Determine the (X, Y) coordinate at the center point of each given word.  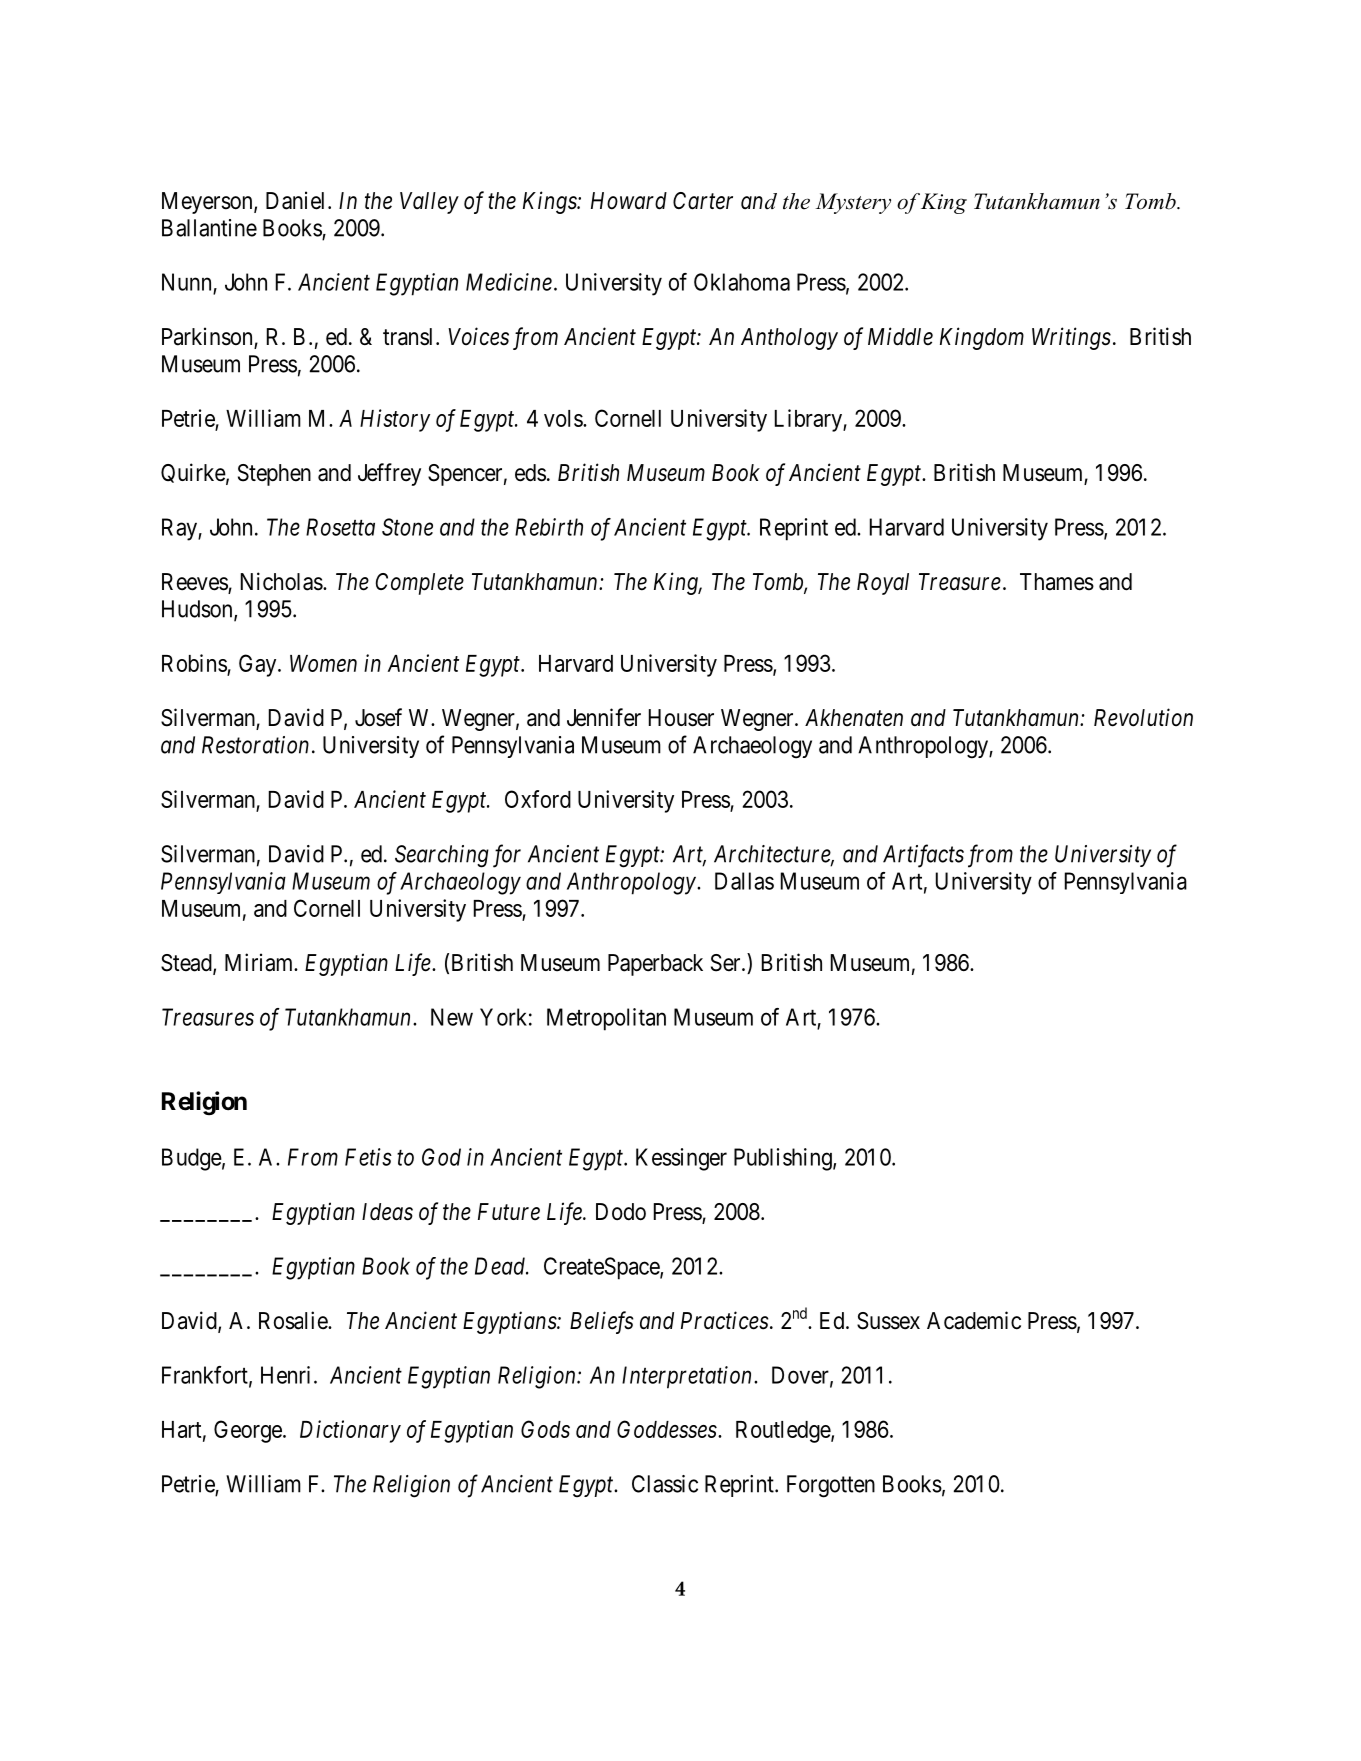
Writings (1071, 338)
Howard (629, 201)
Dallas (744, 881)
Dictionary (350, 1431)
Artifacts (923, 856)
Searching (442, 856)
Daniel (297, 200)
